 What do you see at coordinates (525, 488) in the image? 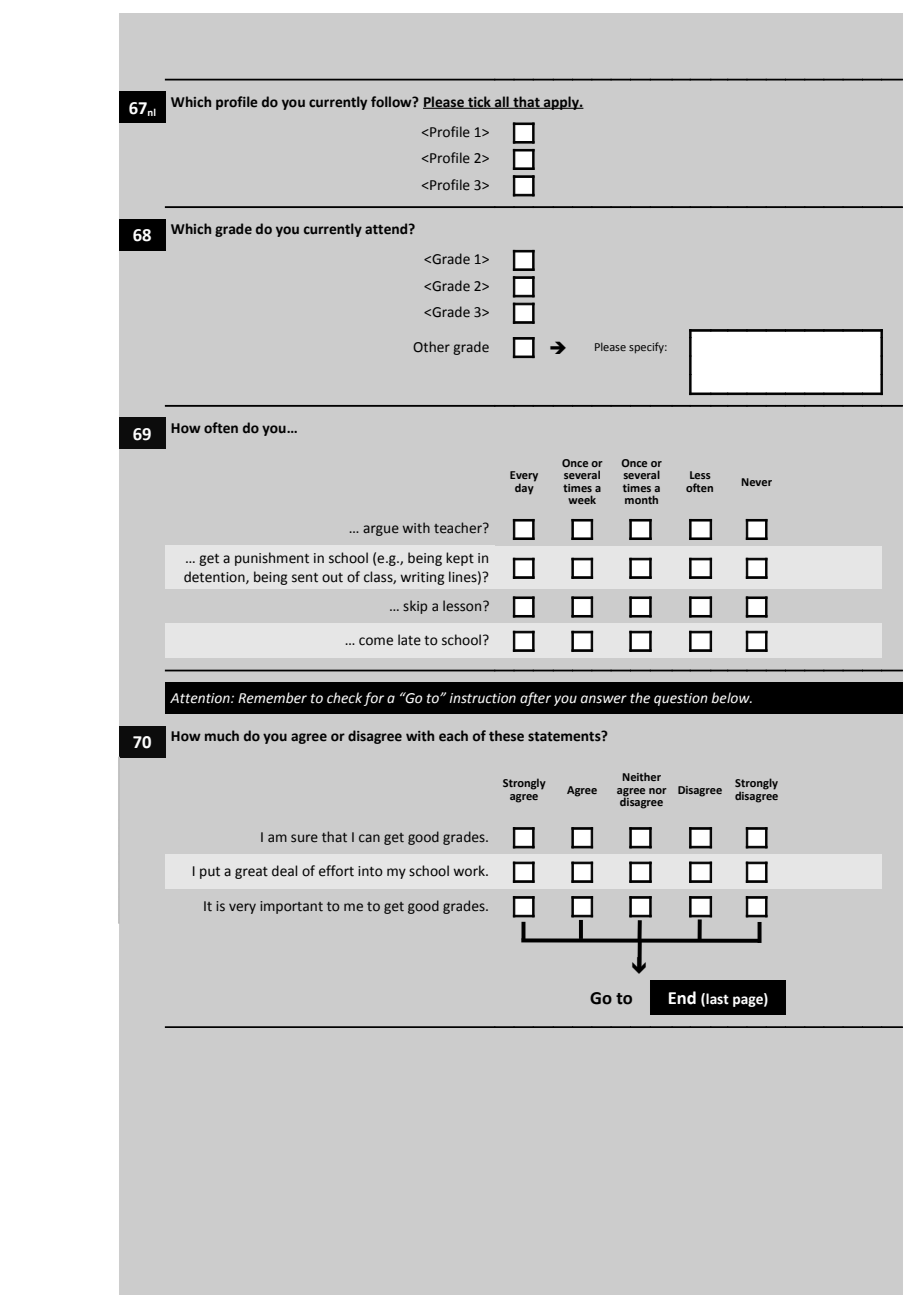
I see `day` at bounding box center [525, 488].
